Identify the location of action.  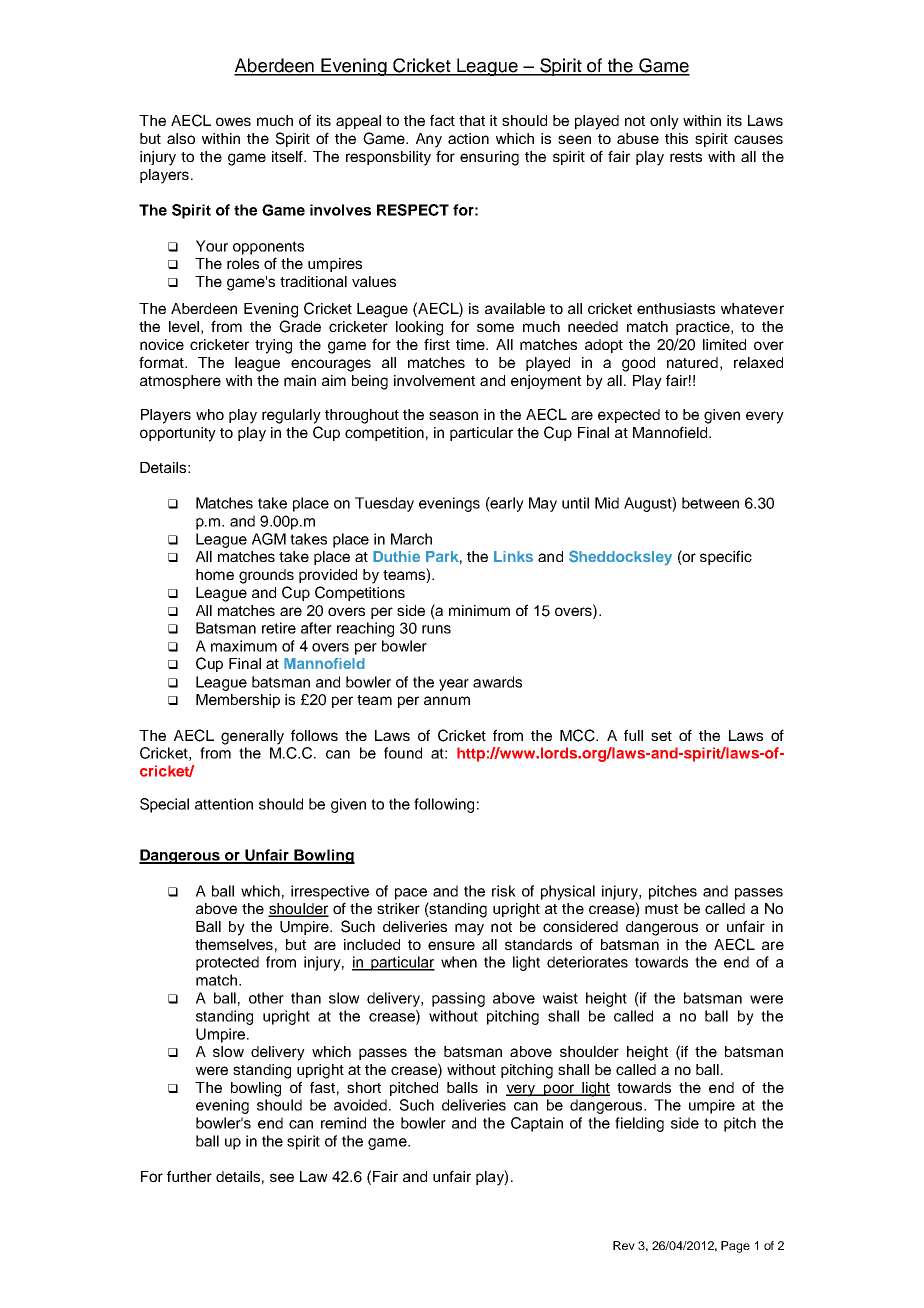
(468, 138).
